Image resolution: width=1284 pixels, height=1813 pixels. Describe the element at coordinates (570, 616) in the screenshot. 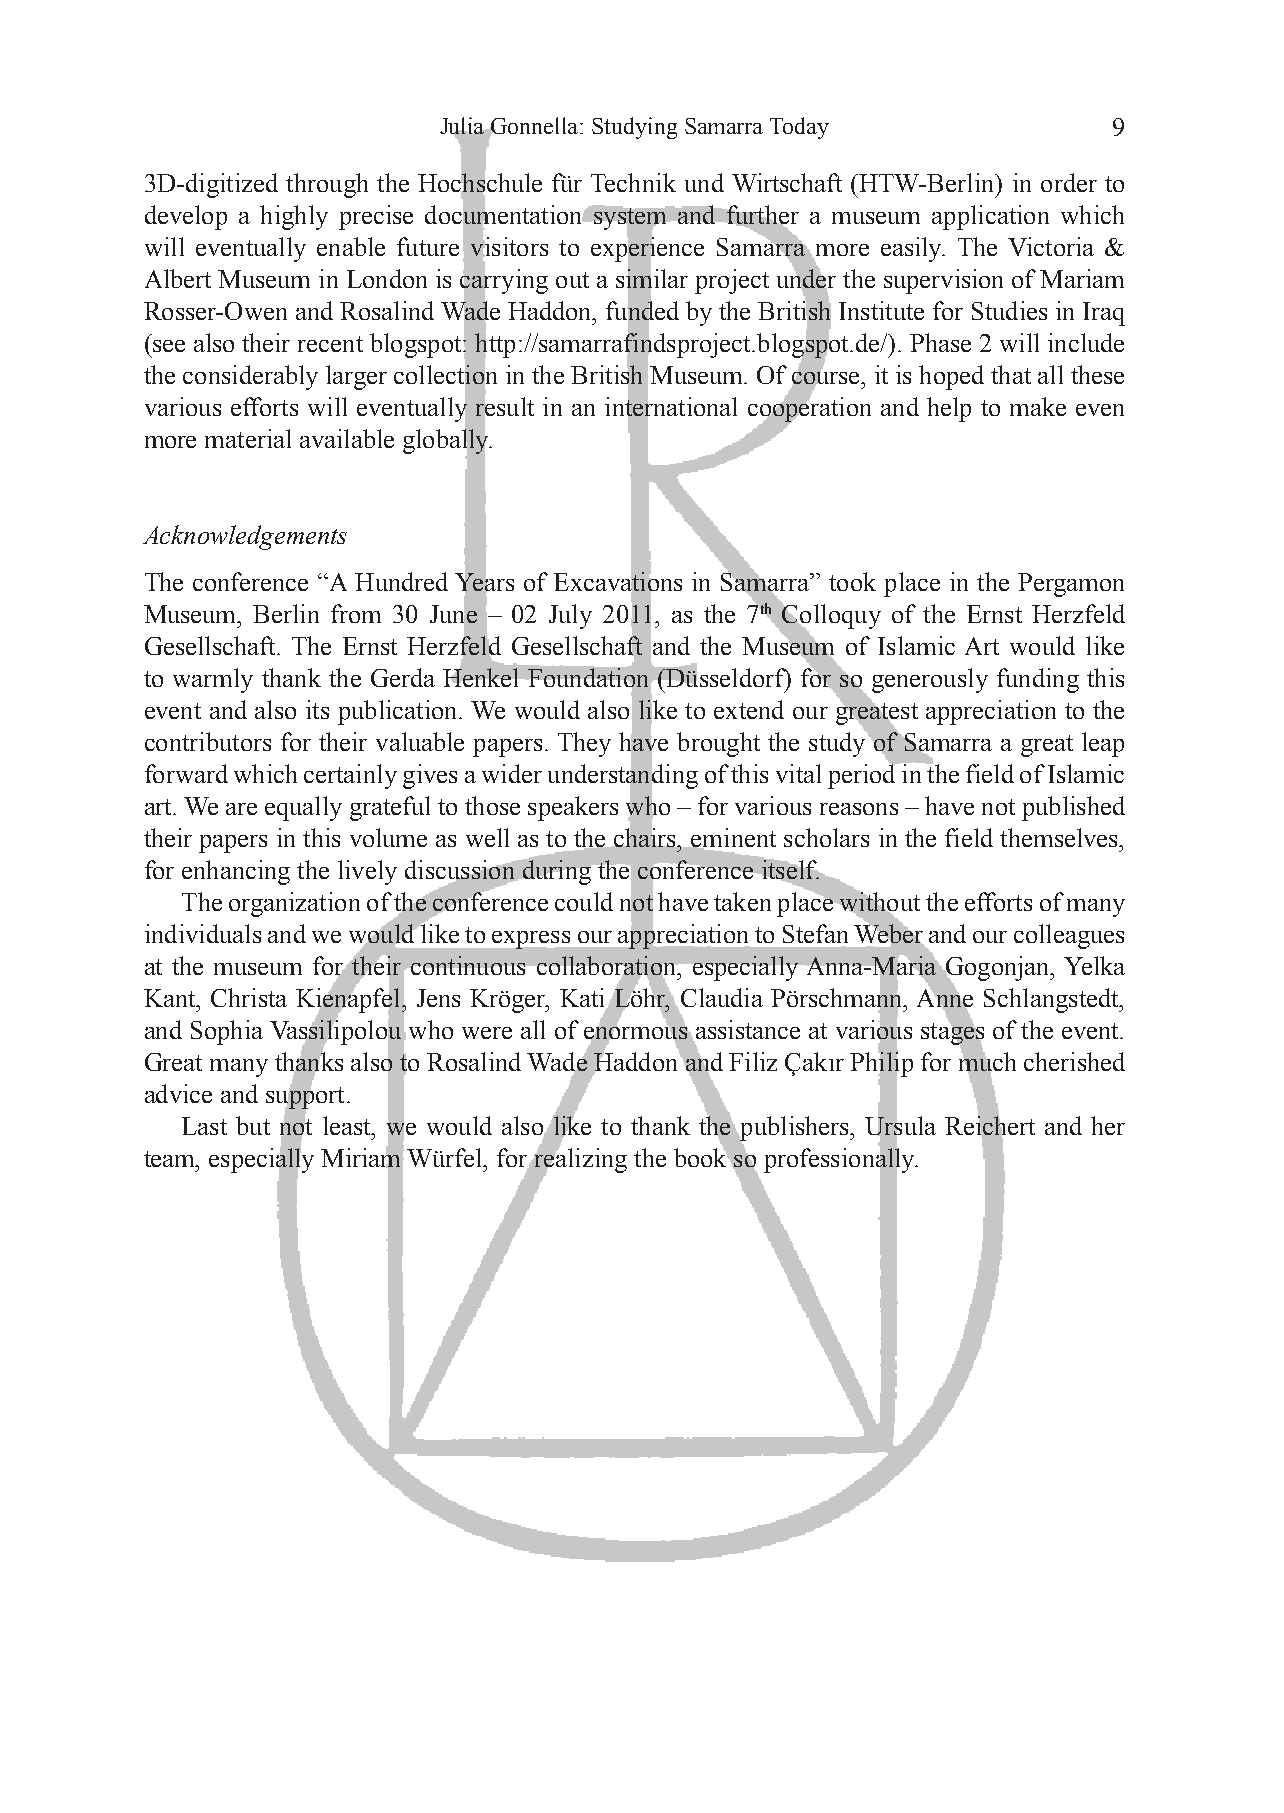

I see `July` at that location.
